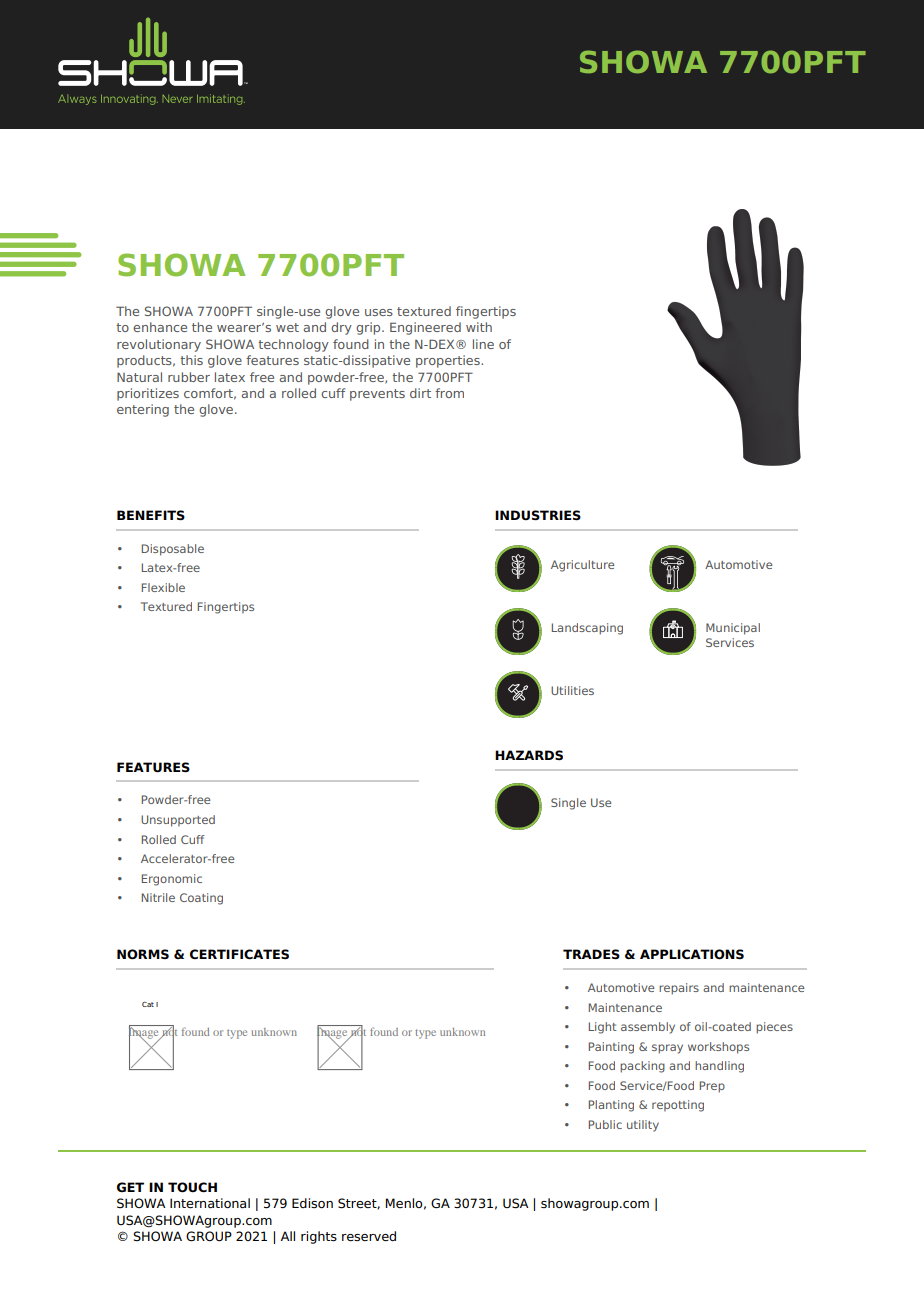 This screenshot has height=1308, width=924. I want to click on Utilities, so click(572, 690).
